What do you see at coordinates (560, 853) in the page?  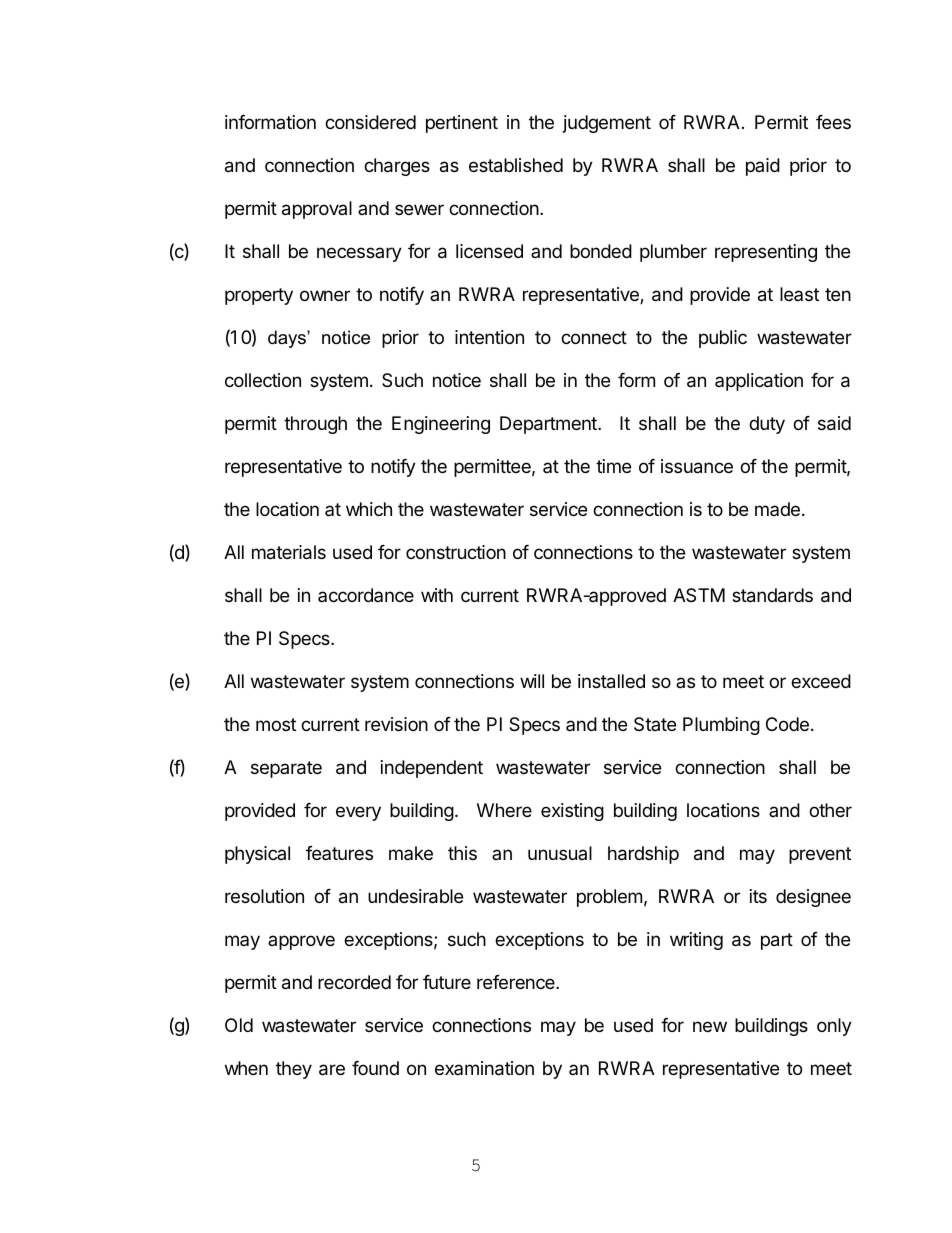 I see `unusual` at bounding box center [560, 853].
